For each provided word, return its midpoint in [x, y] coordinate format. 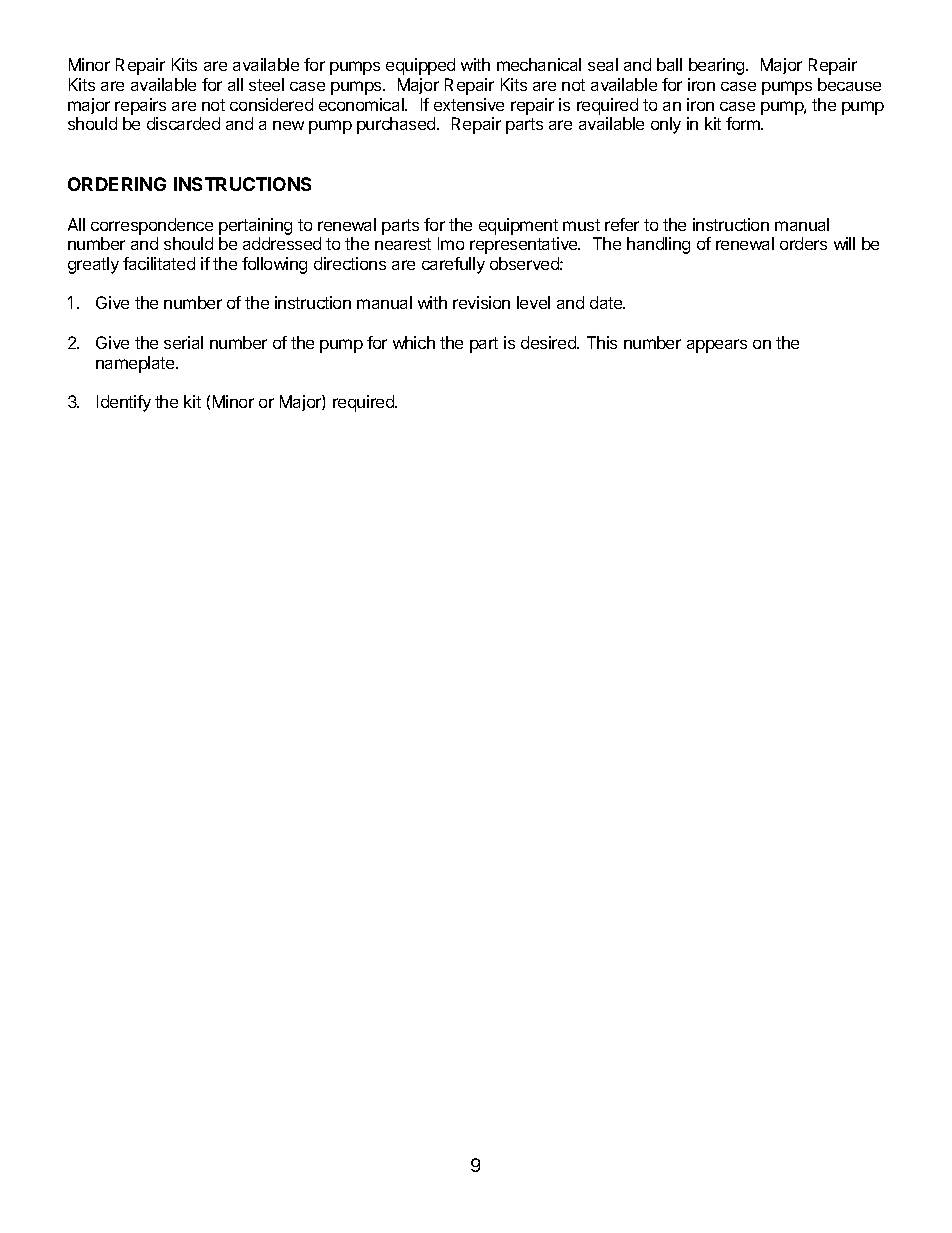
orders [803, 243]
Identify [124, 403]
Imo [451, 243]
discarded [183, 123]
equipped [420, 66]
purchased [397, 125]
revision [481, 302]
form [744, 123]
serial [183, 342]
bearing [718, 66]
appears [717, 346]
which [414, 342]
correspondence [152, 226]
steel [266, 84]
